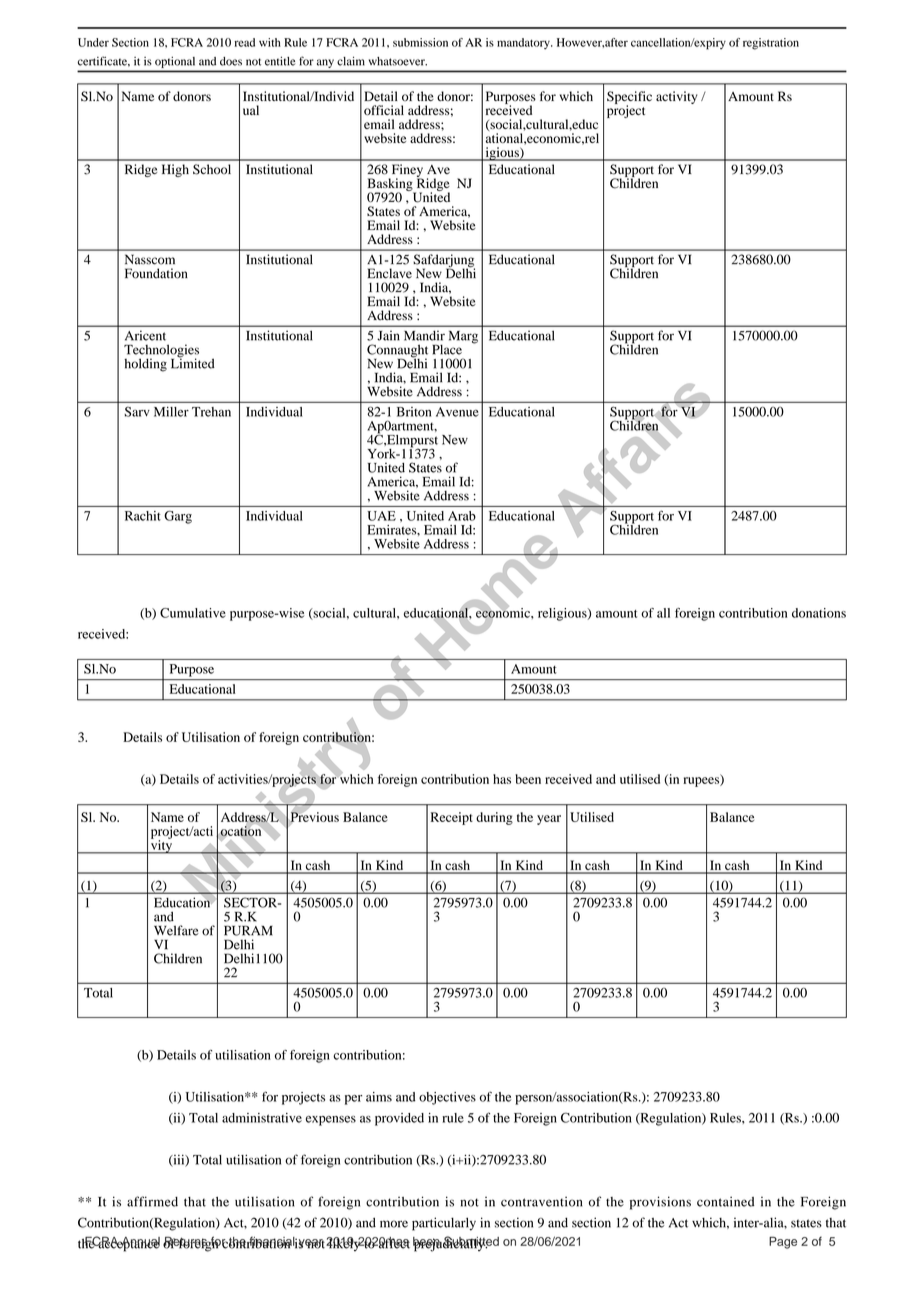  What do you see at coordinates (819, 613) in the screenshot?
I see `donations` at bounding box center [819, 613].
